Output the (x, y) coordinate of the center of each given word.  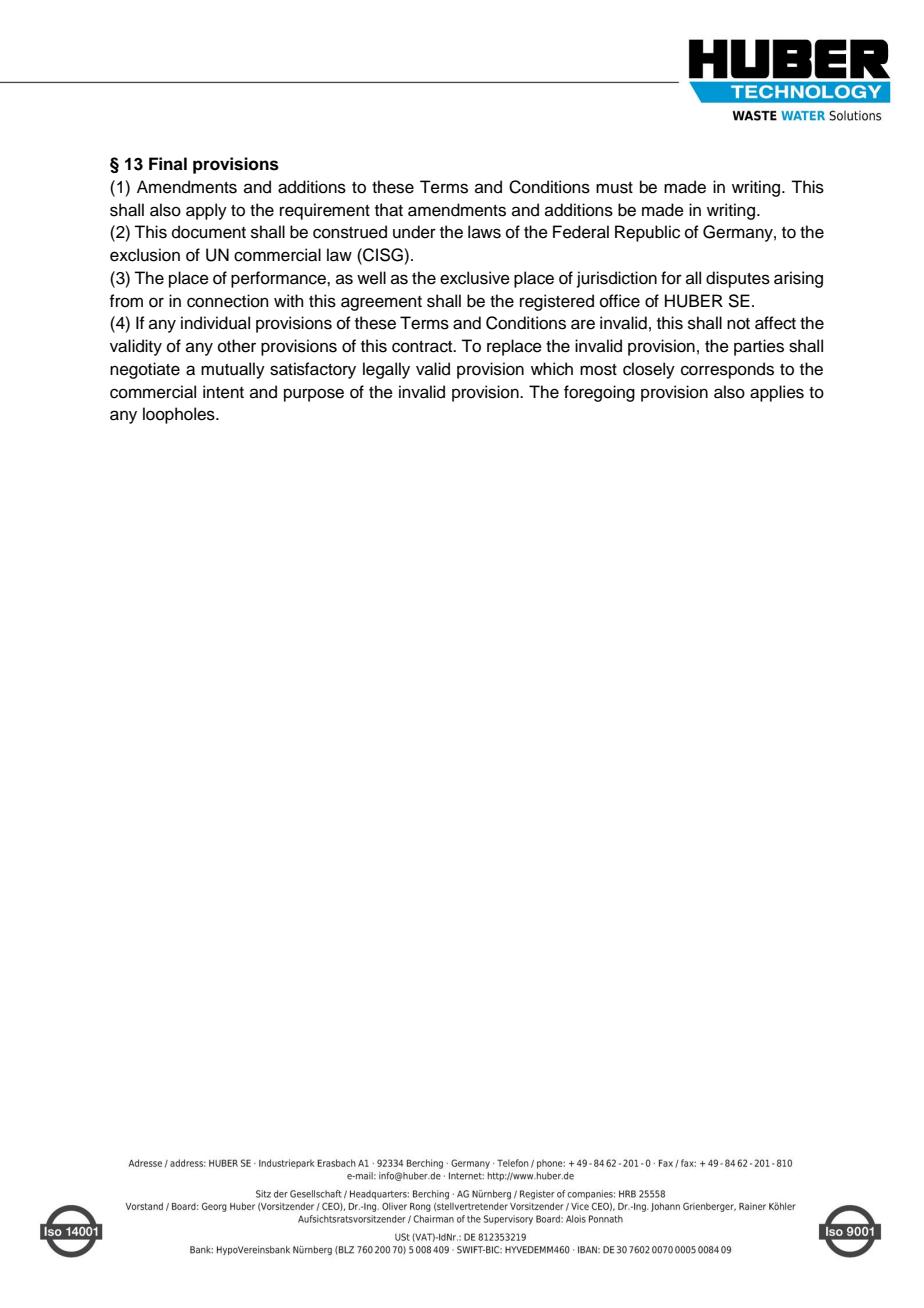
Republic (647, 233)
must (614, 188)
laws (484, 232)
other (237, 346)
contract (423, 347)
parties (759, 347)
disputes (738, 279)
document (209, 232)
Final (168, 164)
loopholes (180, 415)
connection (228, 301)
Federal (581, 232)
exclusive (475, 278)
